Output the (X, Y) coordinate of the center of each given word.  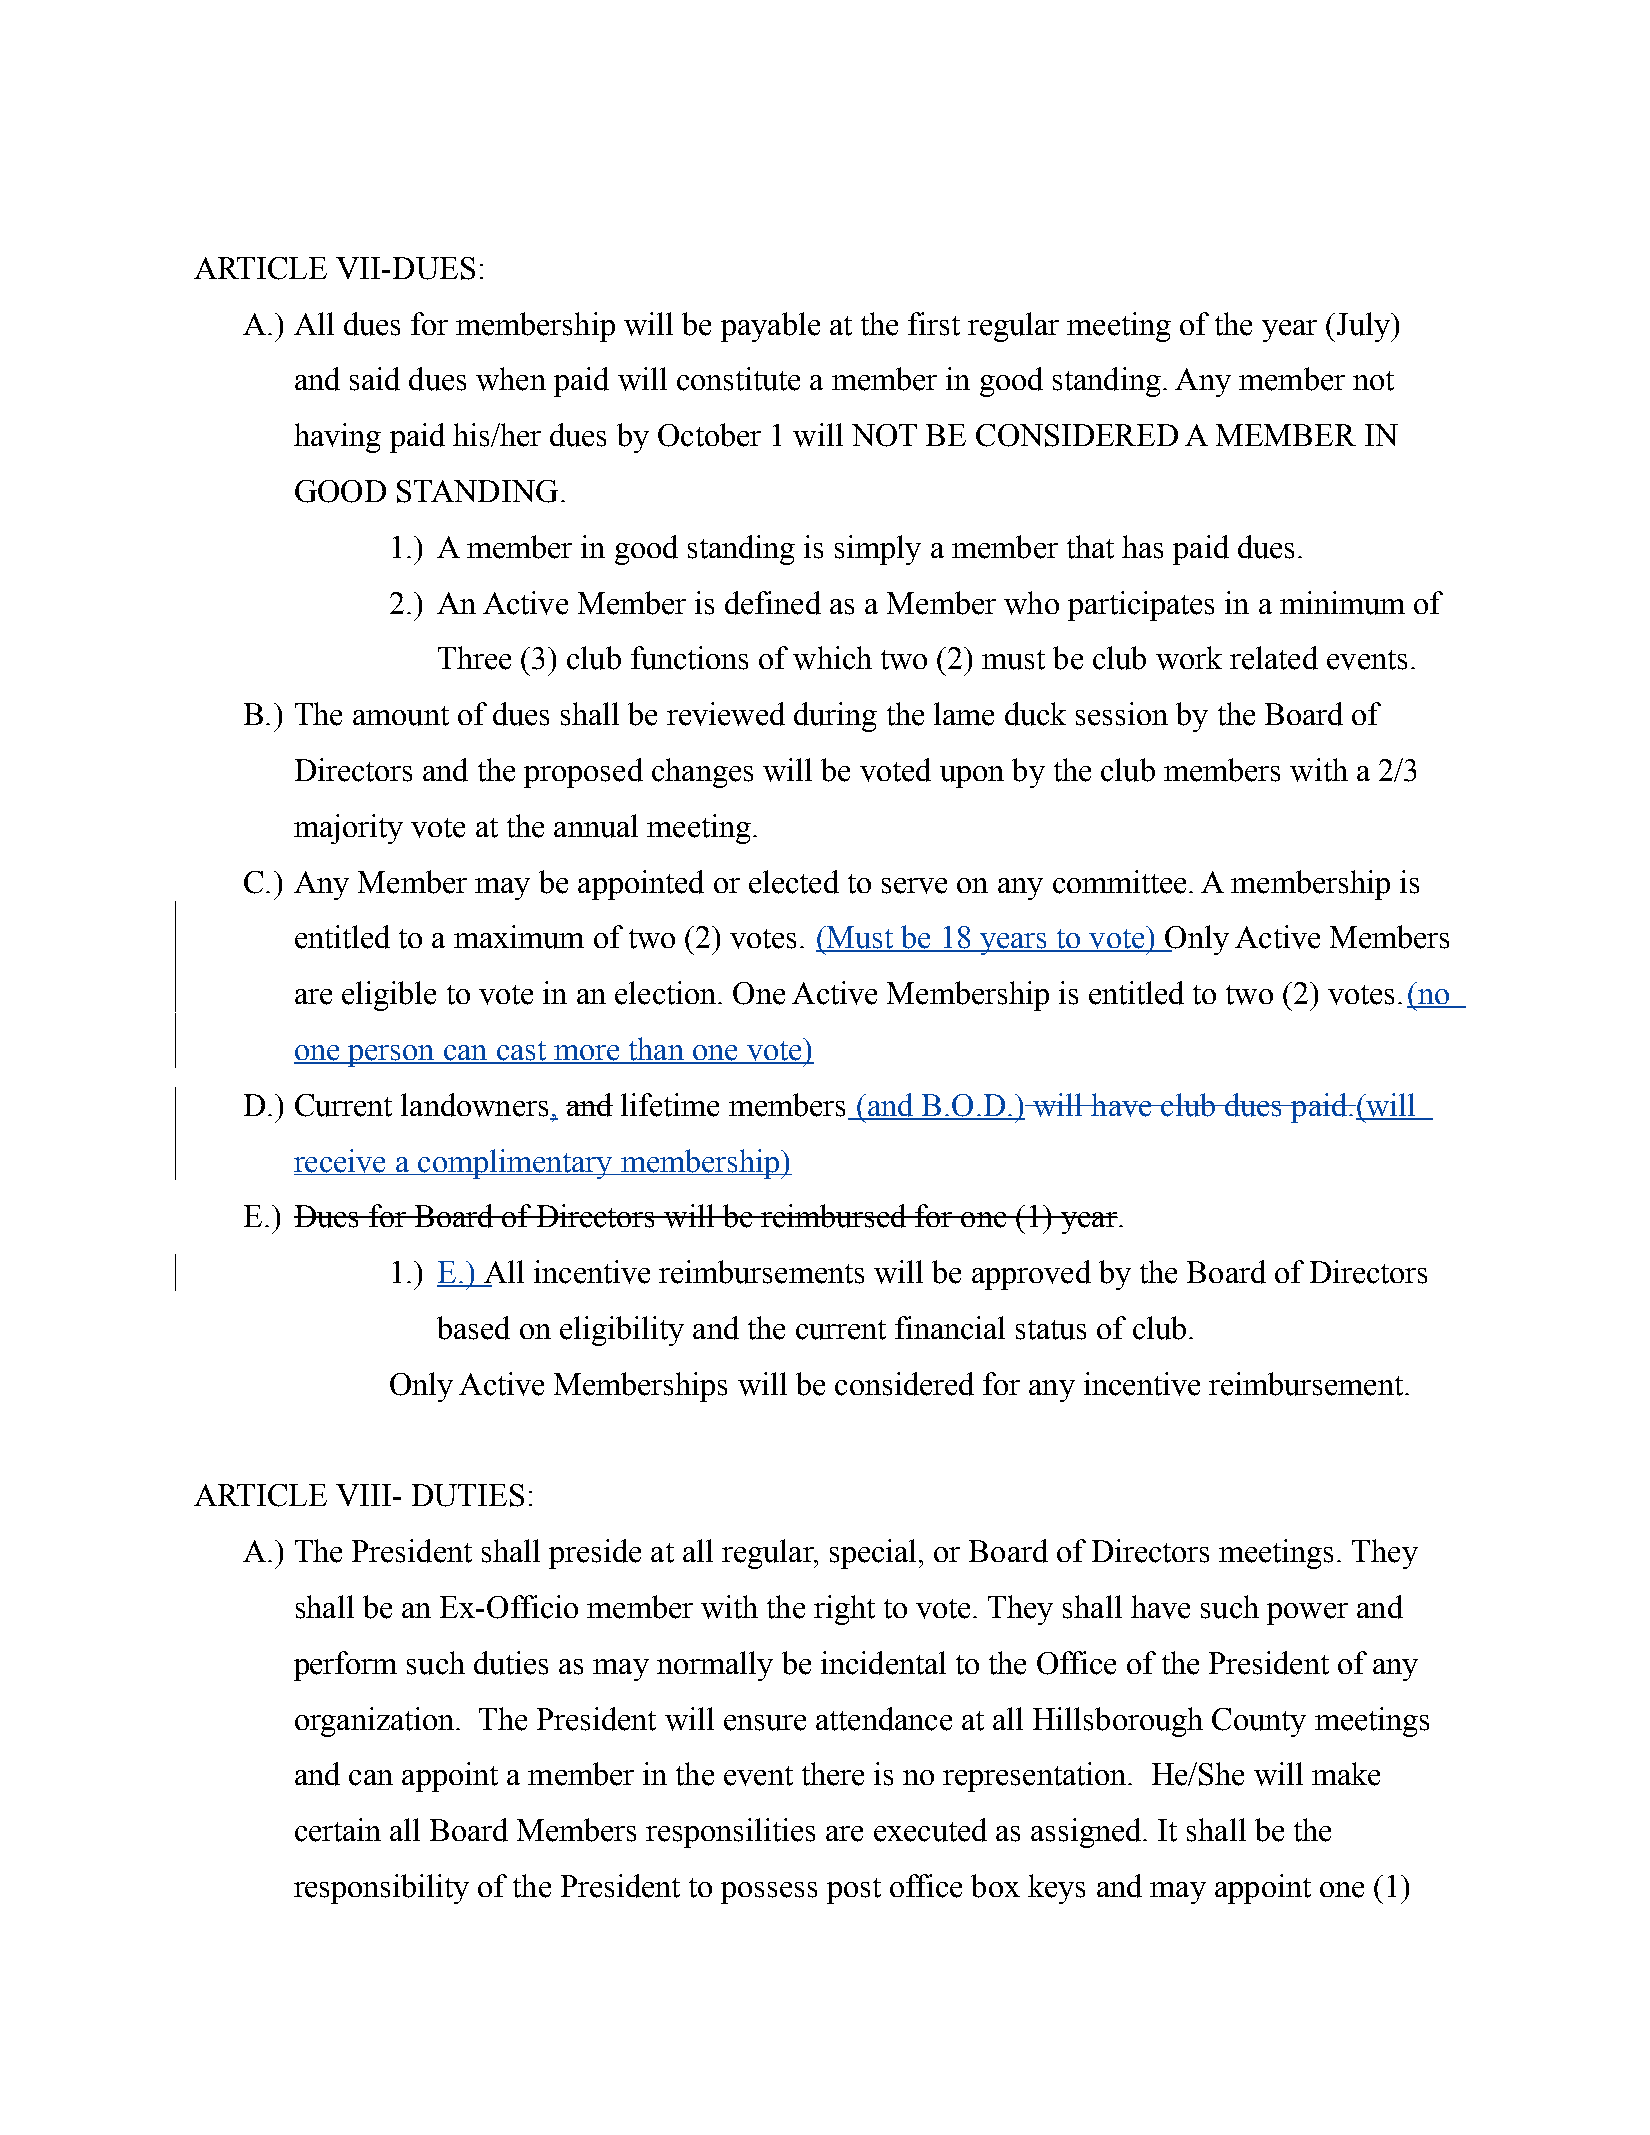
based (473, 1328)
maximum (519, 937)
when (511, 379)
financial (950, 1328)
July (1363, 327)
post (854, 1891)
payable (770, 327)
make (1346, 1774)
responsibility (381, 1889)
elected (794, 882)
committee (1119, 882)
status (1051, 1330)
